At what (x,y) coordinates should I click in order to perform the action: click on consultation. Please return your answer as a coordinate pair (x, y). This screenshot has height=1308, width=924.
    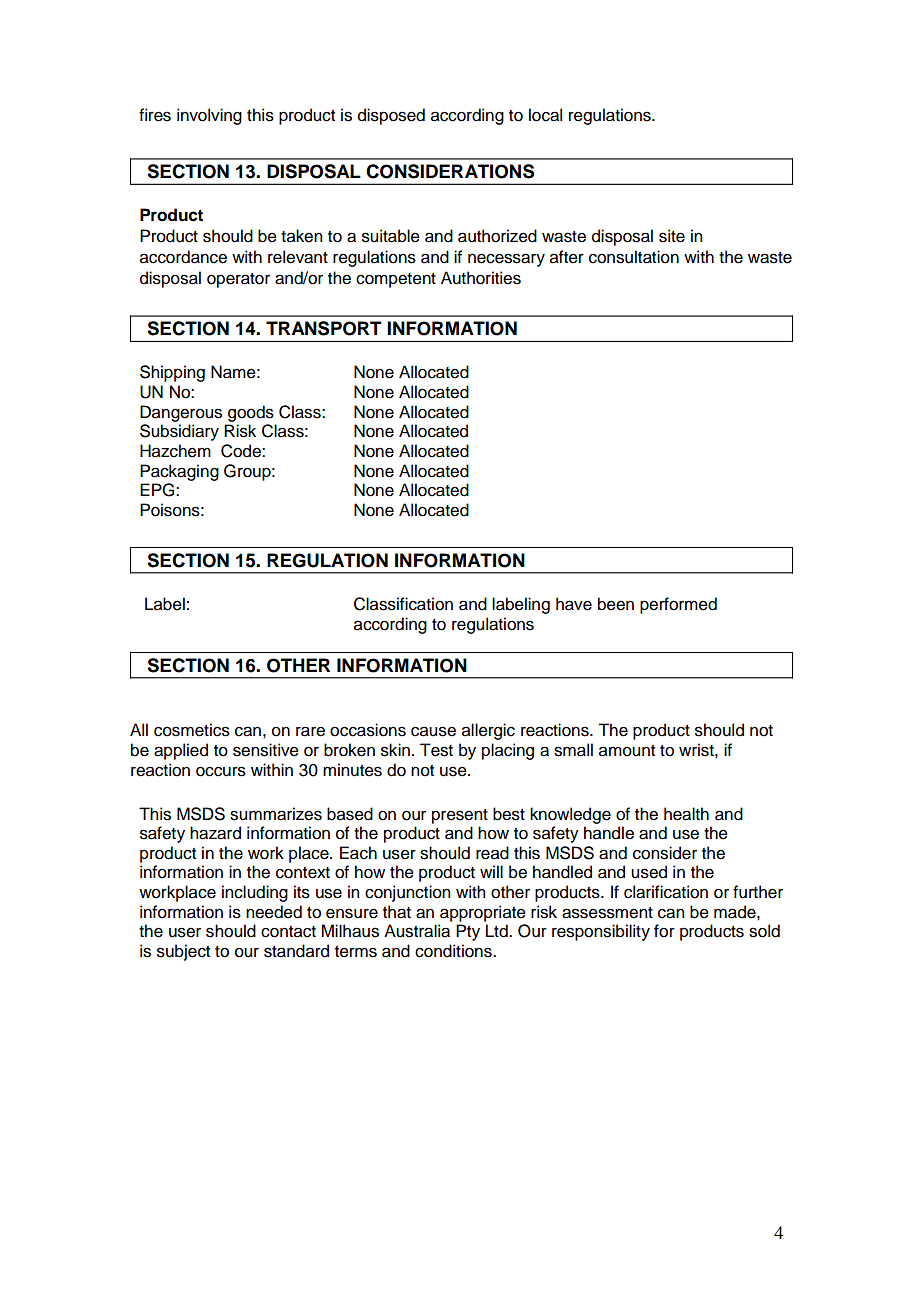
    Looking at the image, I should click on (634, 257).
